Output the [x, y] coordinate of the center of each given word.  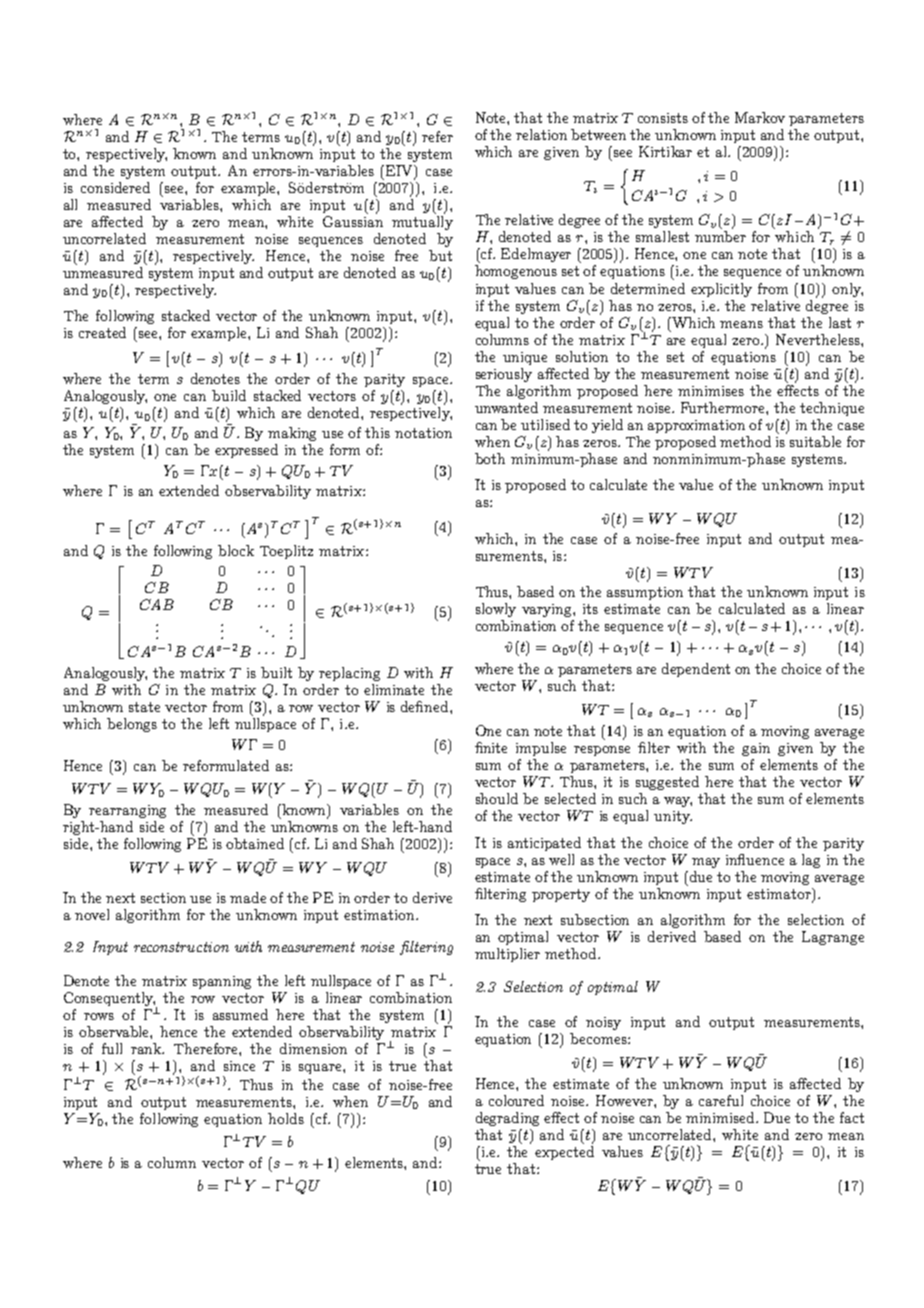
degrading [507, 1119]
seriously [504, 375]
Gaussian [353, 220]
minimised [722, 1117]
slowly [496, 610]
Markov [760, 117]
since [239, 1066]
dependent [696, 670]
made [248, 897]
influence [755, 859]
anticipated [544, 844]
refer [437, 136]
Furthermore [724, 407]
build [229, 395]
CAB [157, 604]
